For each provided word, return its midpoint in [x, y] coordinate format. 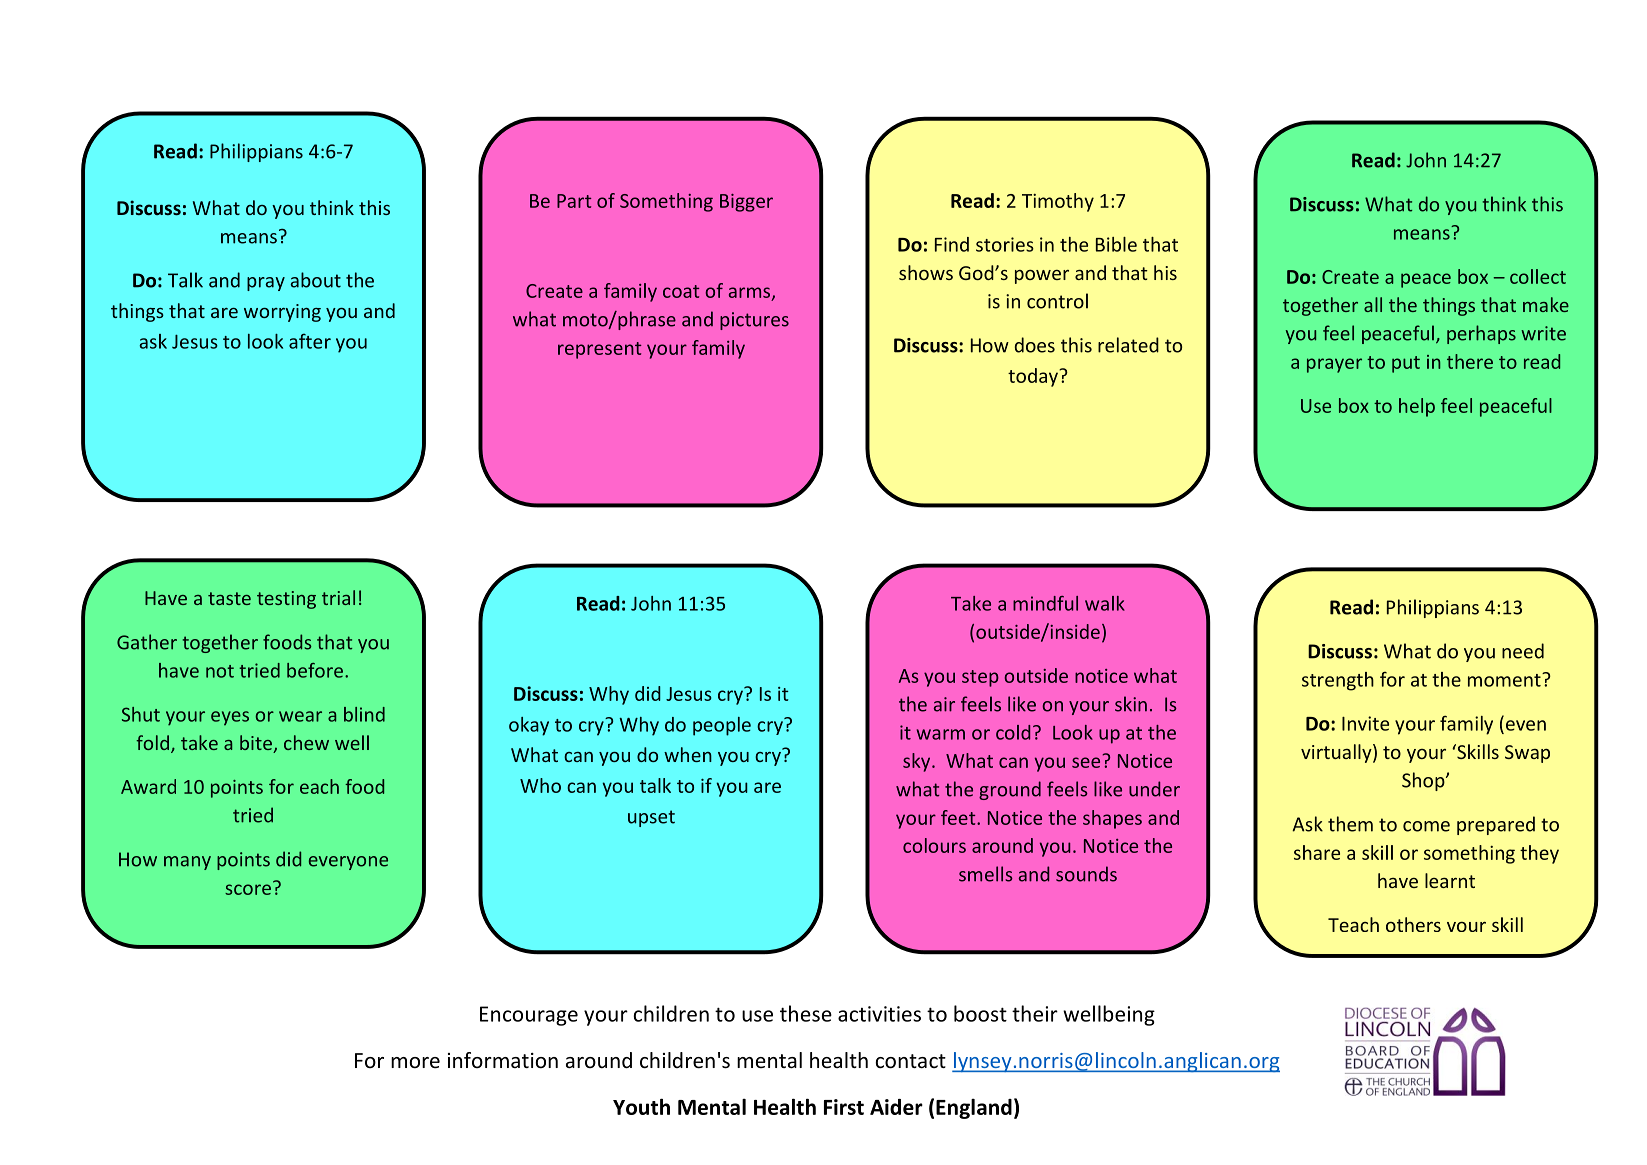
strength [1338, 681]
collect [1538, 276]
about [315, 280]
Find [952, 244]
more [415, 1063]
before [315, 670]
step [980, 678]
